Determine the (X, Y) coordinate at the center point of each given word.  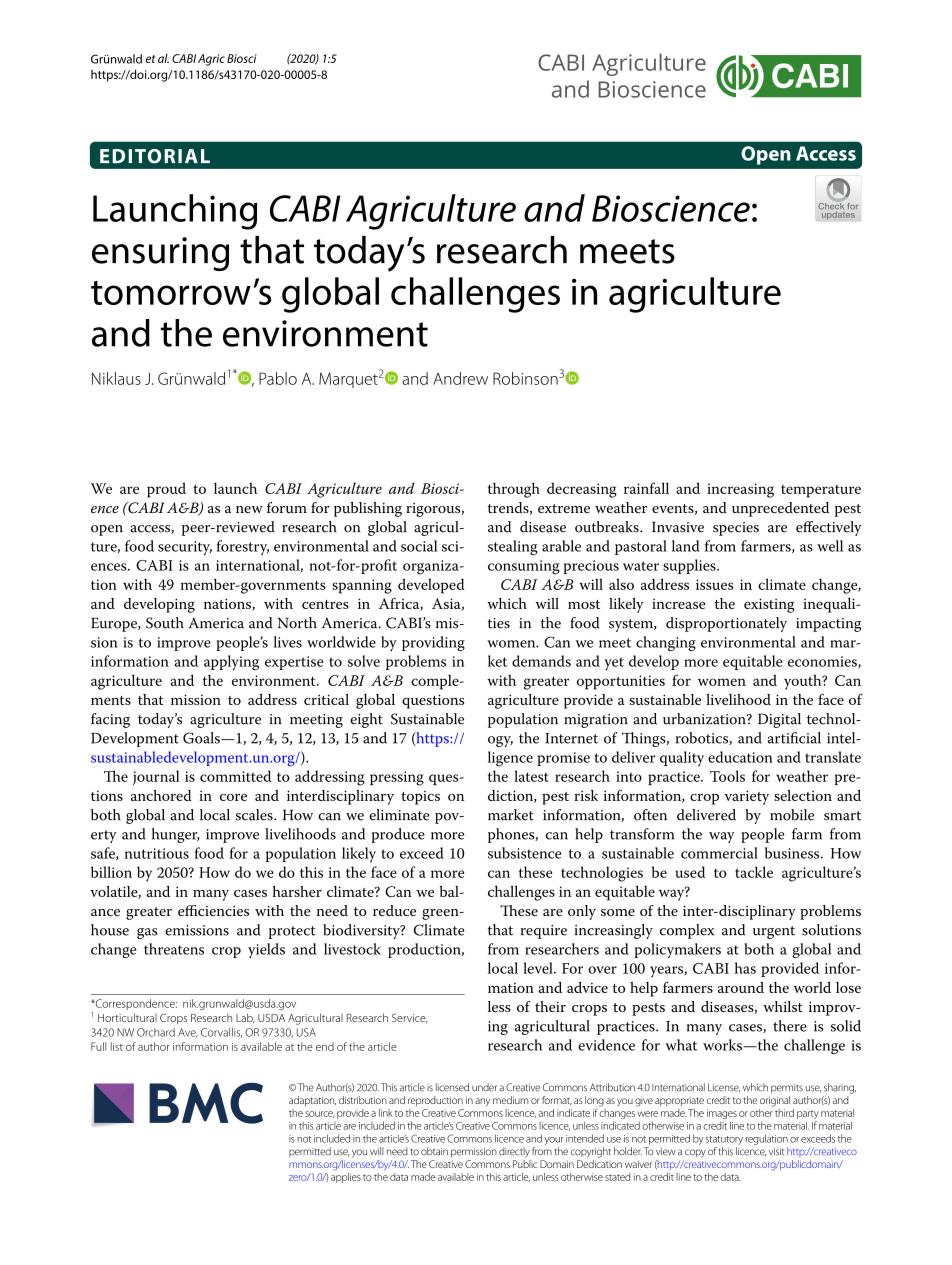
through (514, 490)
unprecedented (780, 509)
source (320, 1114)
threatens (174, 949)
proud (166, 490)
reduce (394, 910)
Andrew (460, 378)
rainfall (646, 488)
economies (823, 662)
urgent (774, 932)
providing (433, 643)
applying (231, 663)
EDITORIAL (155, 156)
